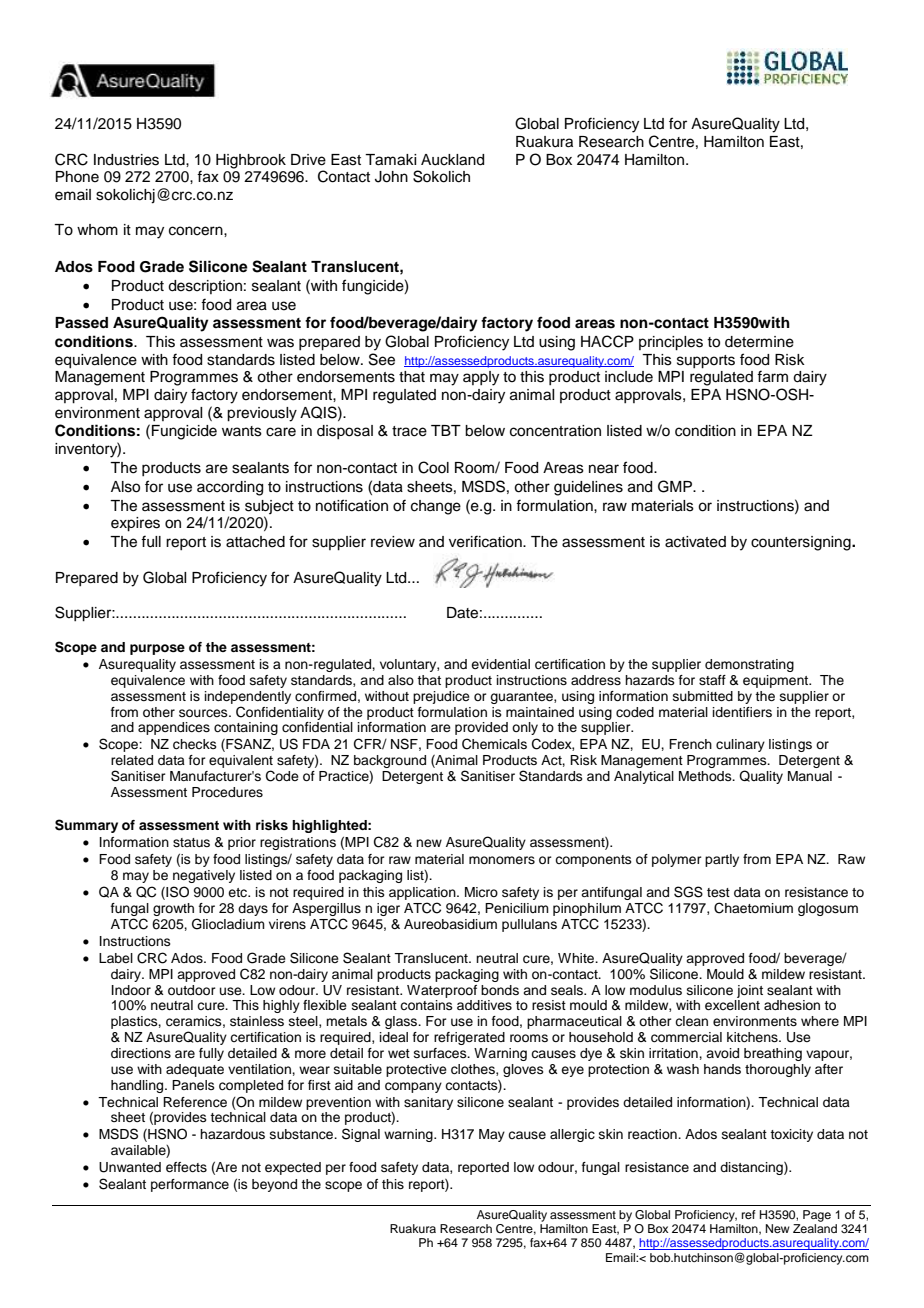  I want to click on status, so click(191, 842).
